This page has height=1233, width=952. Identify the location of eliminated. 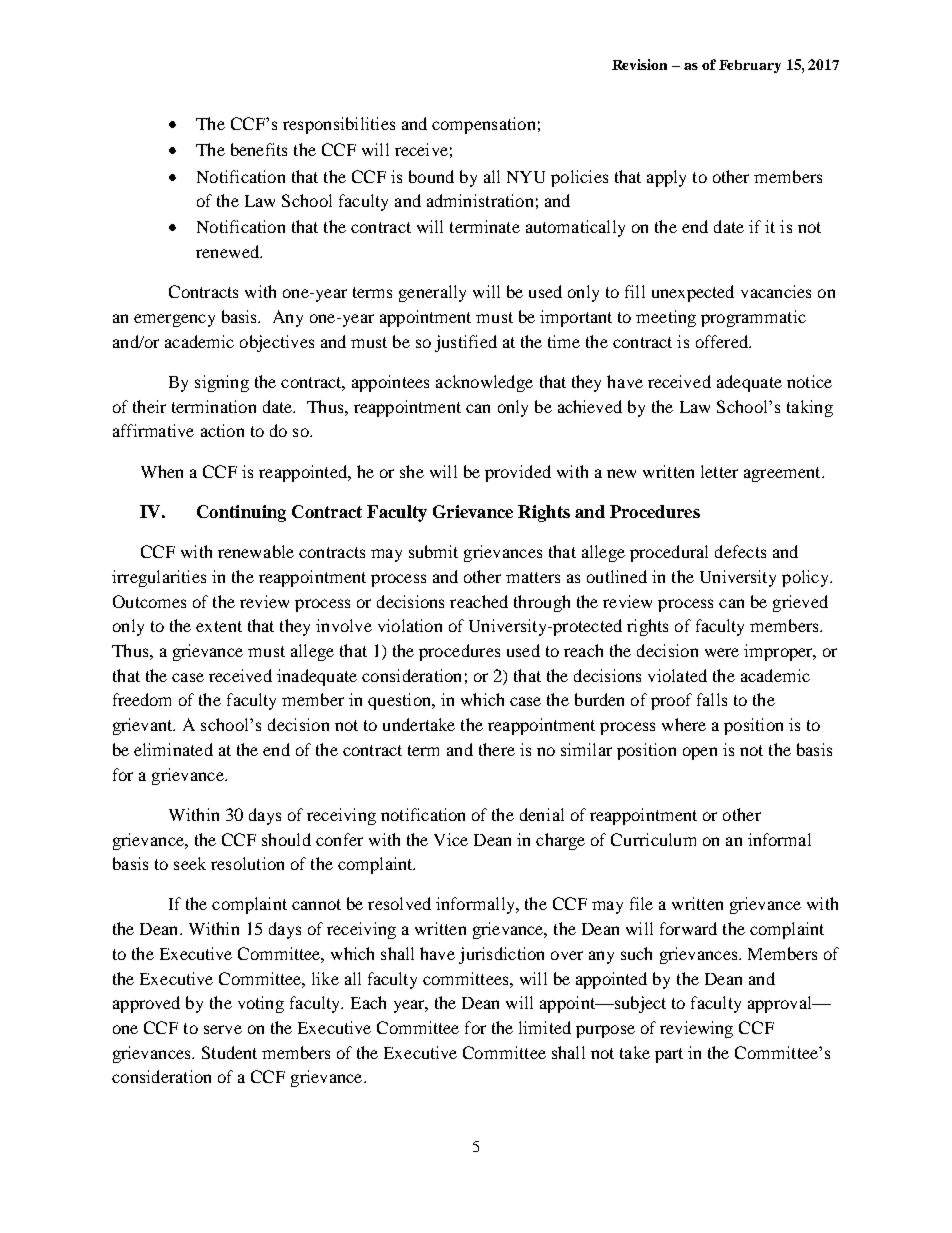
(173, 749).
